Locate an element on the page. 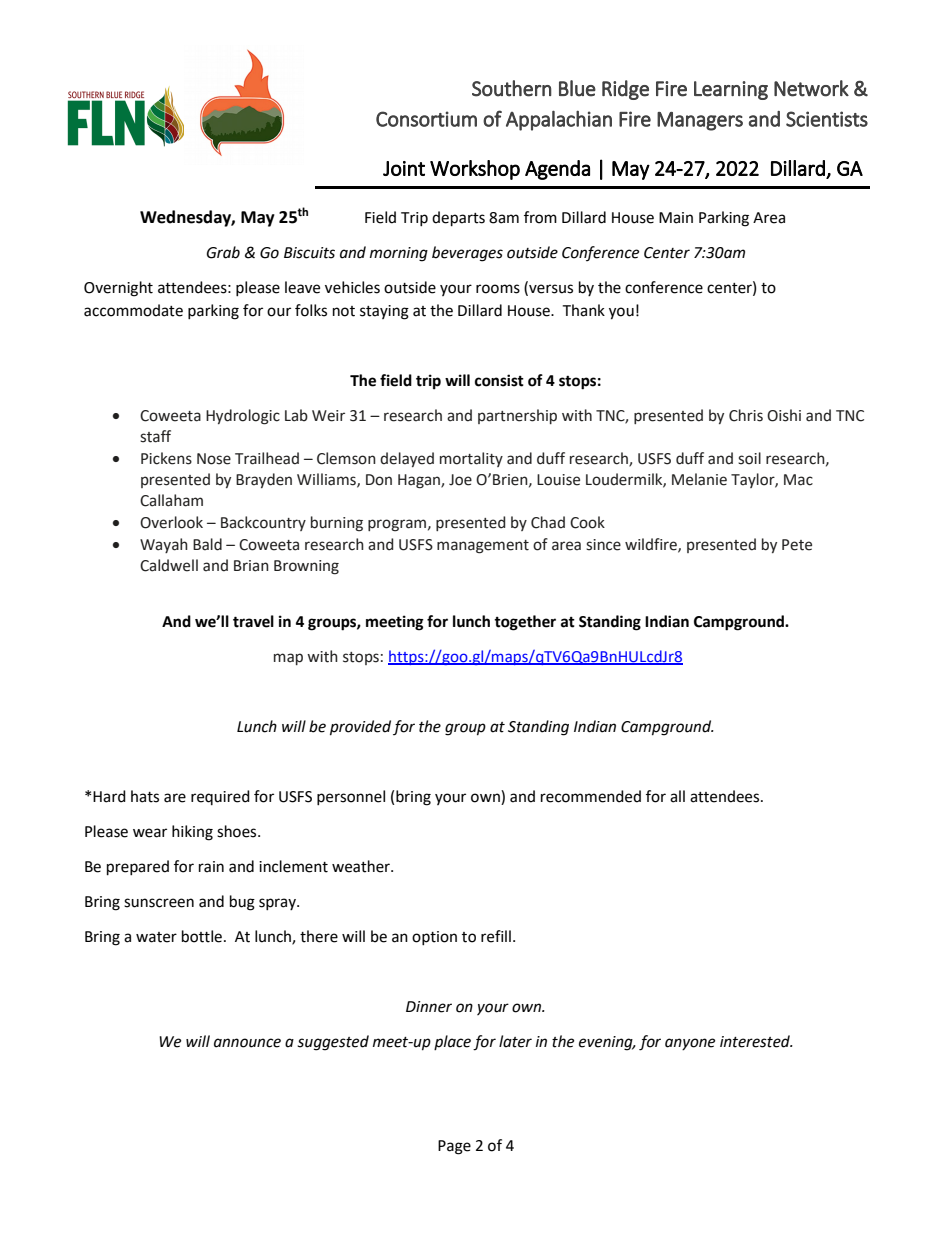 The height and width of the document is (1233, 952). rain is located at coordinates (211, 867).
